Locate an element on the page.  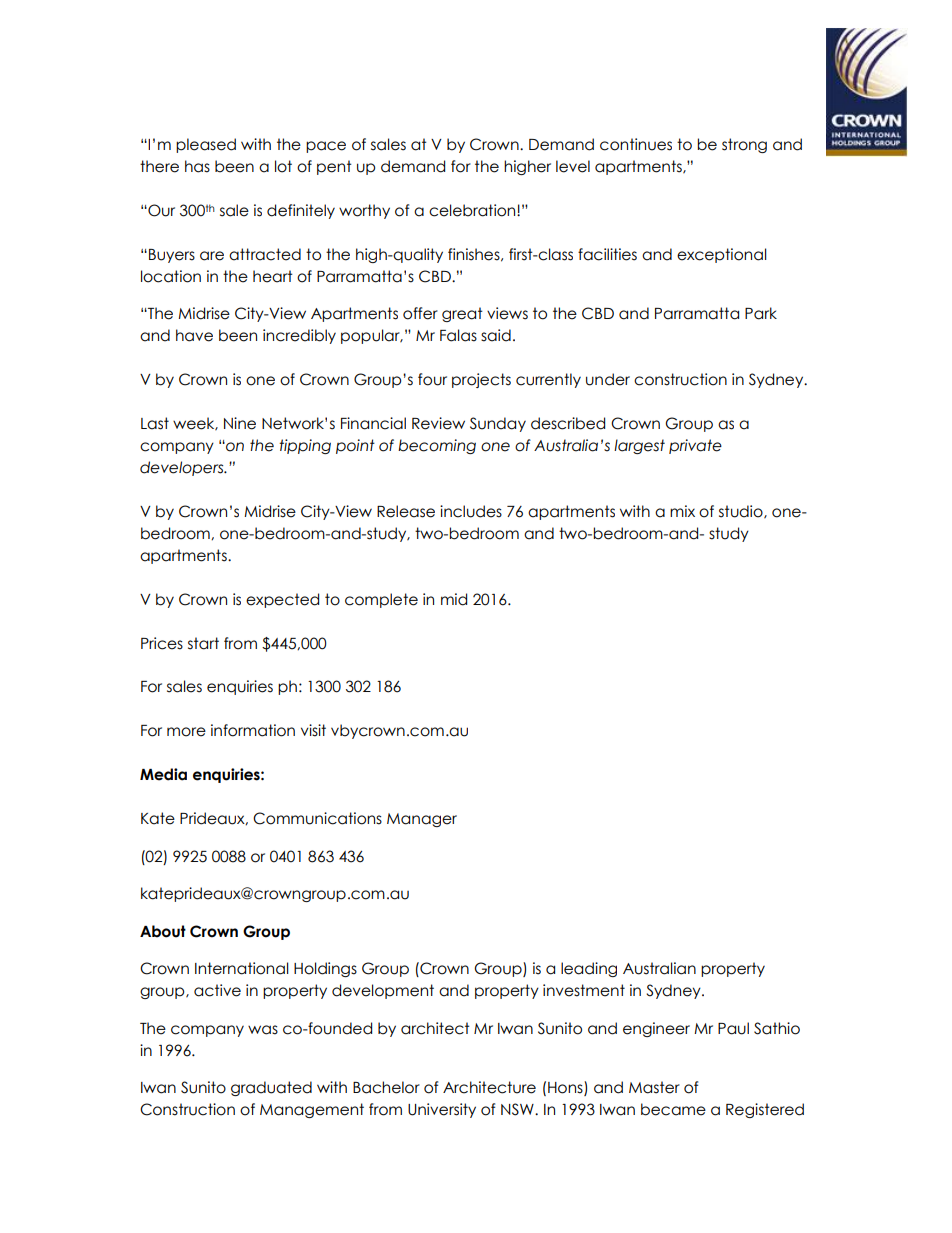
Master is located at coordinates (654, 1087).
